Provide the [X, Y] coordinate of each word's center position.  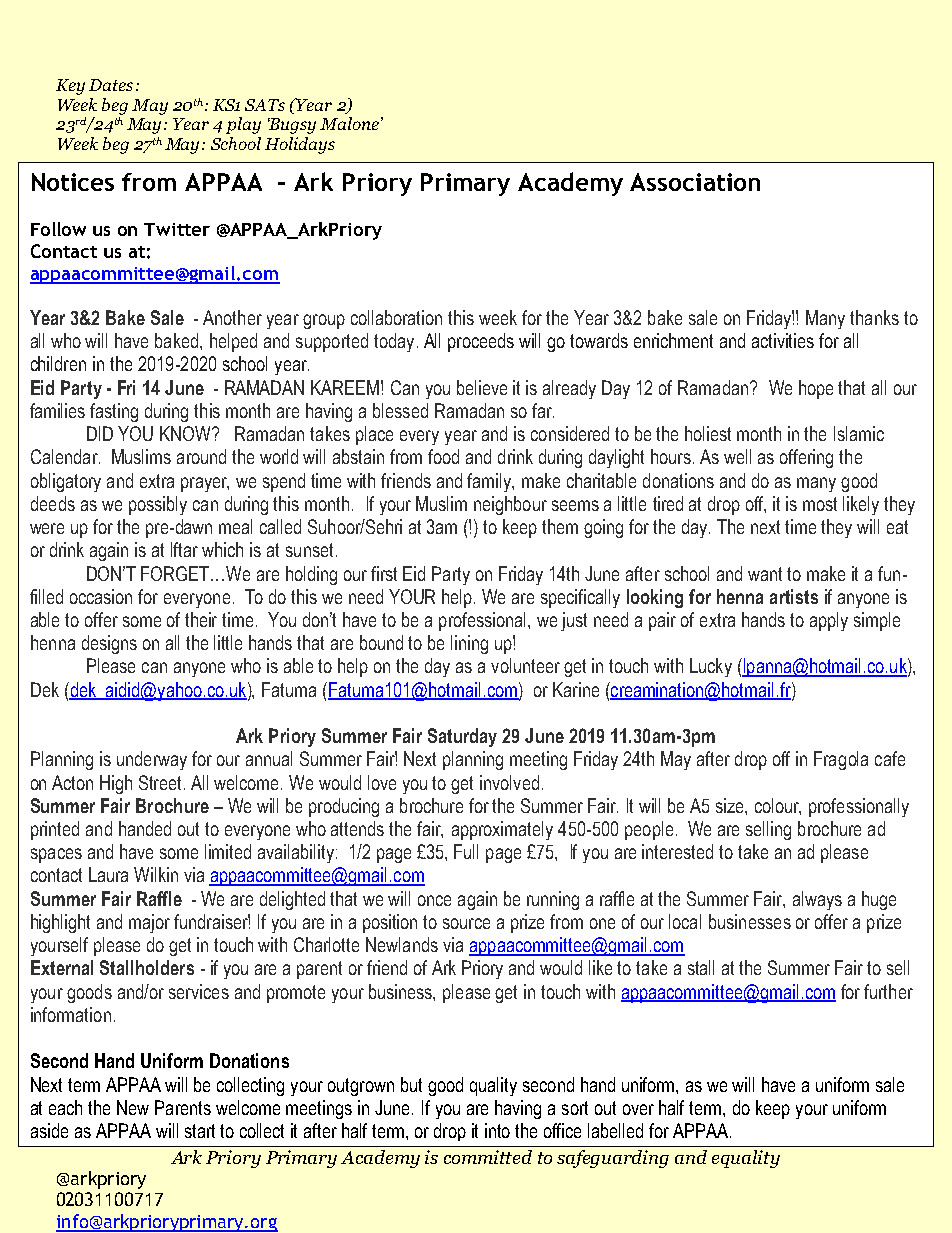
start [200, 1131]
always [817, 900]
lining [469, 644]
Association [695, 182]
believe [482, 387]
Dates [111, 85]
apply [829, 621]
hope [816, 389]
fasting [114, 412]
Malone [349, 123]
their [201, 619]
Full [466, 851]
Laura [108, 874]
